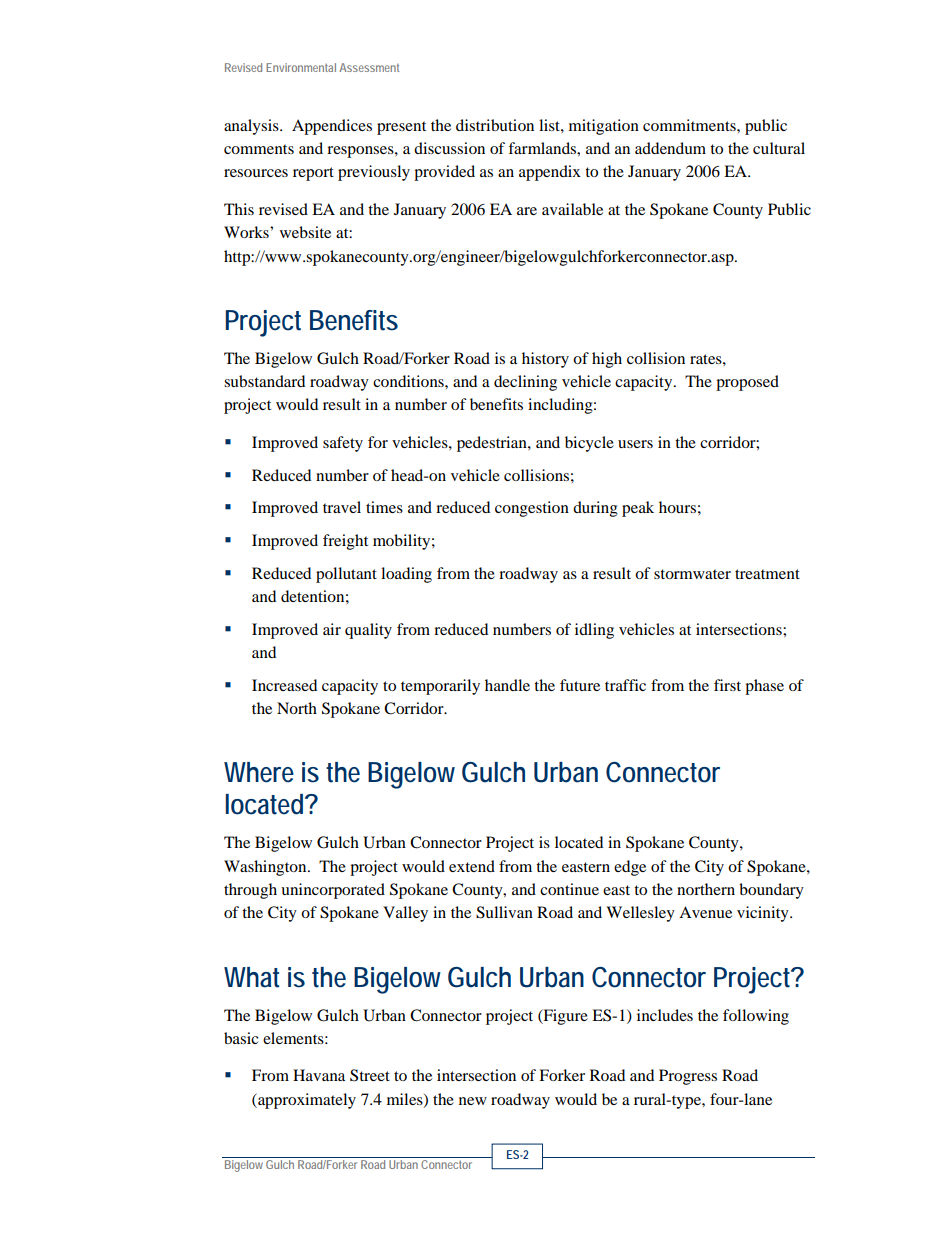  I want to click on distribution, so click(495, 125).
